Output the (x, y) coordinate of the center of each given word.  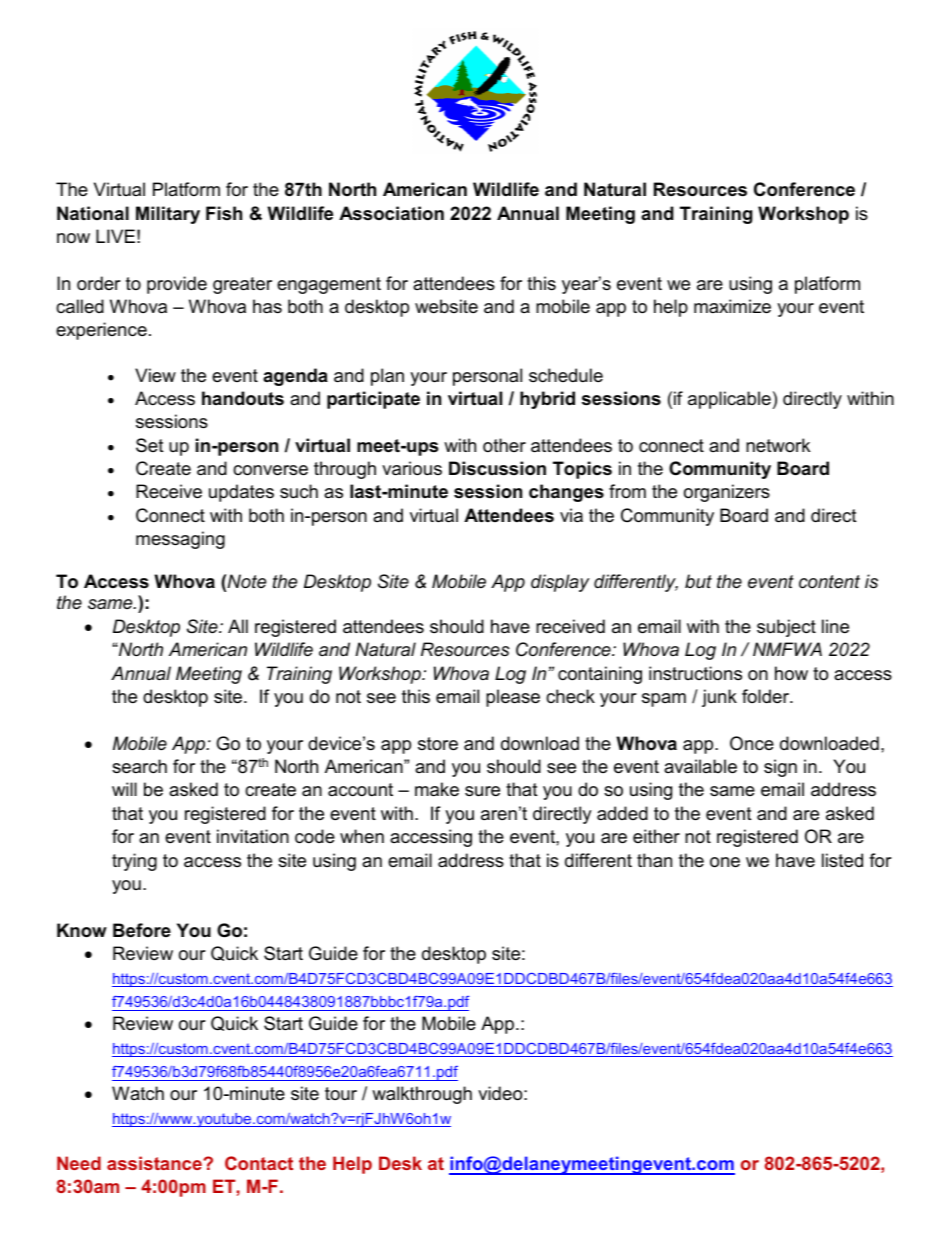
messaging (180, 540)
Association (391, 213)
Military (168, 215)
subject (786, 628)
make (437, 789)
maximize (732, 306)
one (725, 862)
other (504, 445)
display (560, 583)
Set (150, 445)
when (362, 836)
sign (780, 768)
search (139, 766)
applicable (729, 400)
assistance (155, 1163)
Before (142, 930)
